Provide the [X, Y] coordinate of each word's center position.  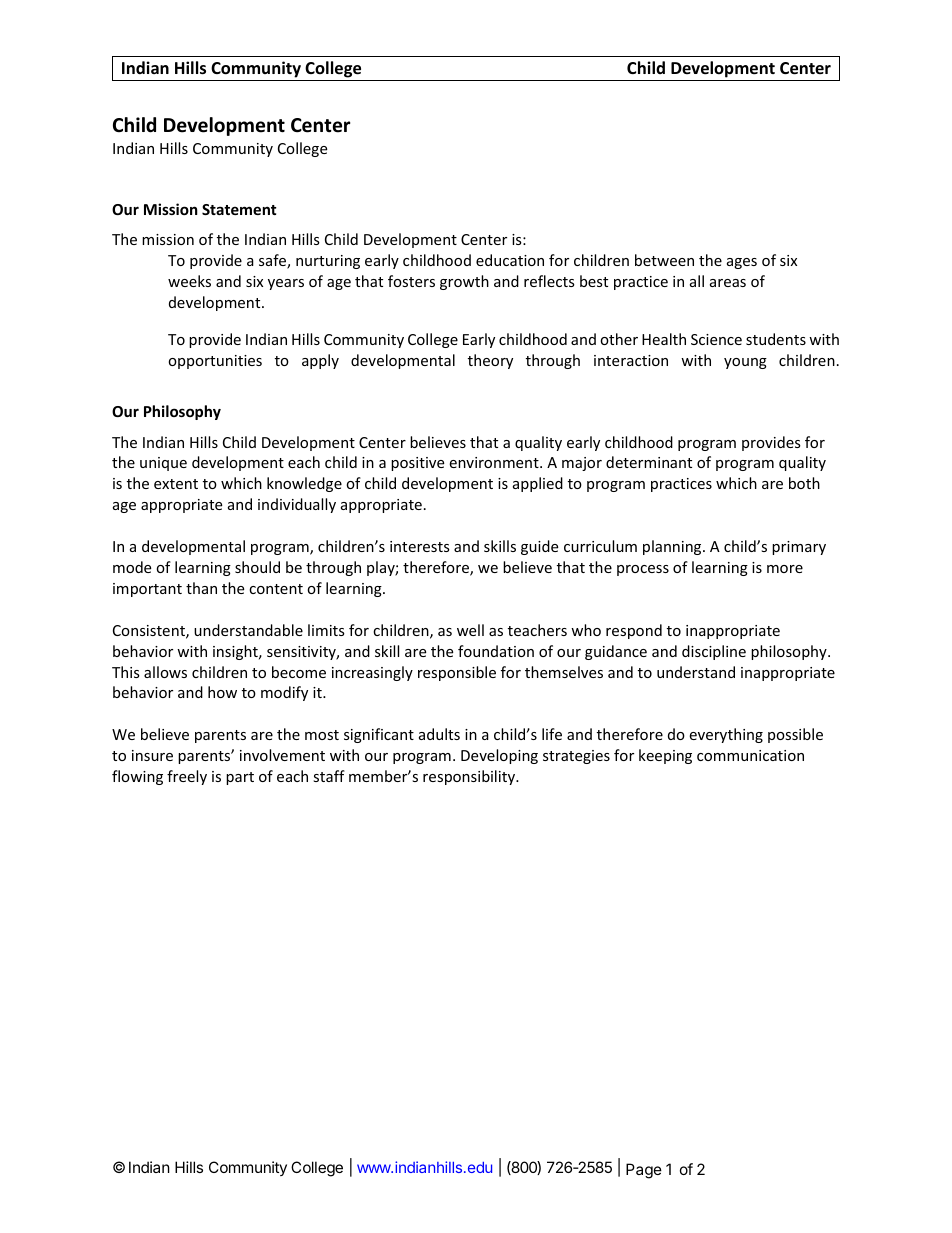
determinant [649, 462]
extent [176, 484]
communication [750, 755]
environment [495, 462]
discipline [714, 652]
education [510, 260]
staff [329, 776]
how [222, 692]
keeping [665, 756]
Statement [239, 209]
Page [644, 1171]
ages [742, 263]
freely [187, 777]
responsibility [470, 777]
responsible [457, 673]
